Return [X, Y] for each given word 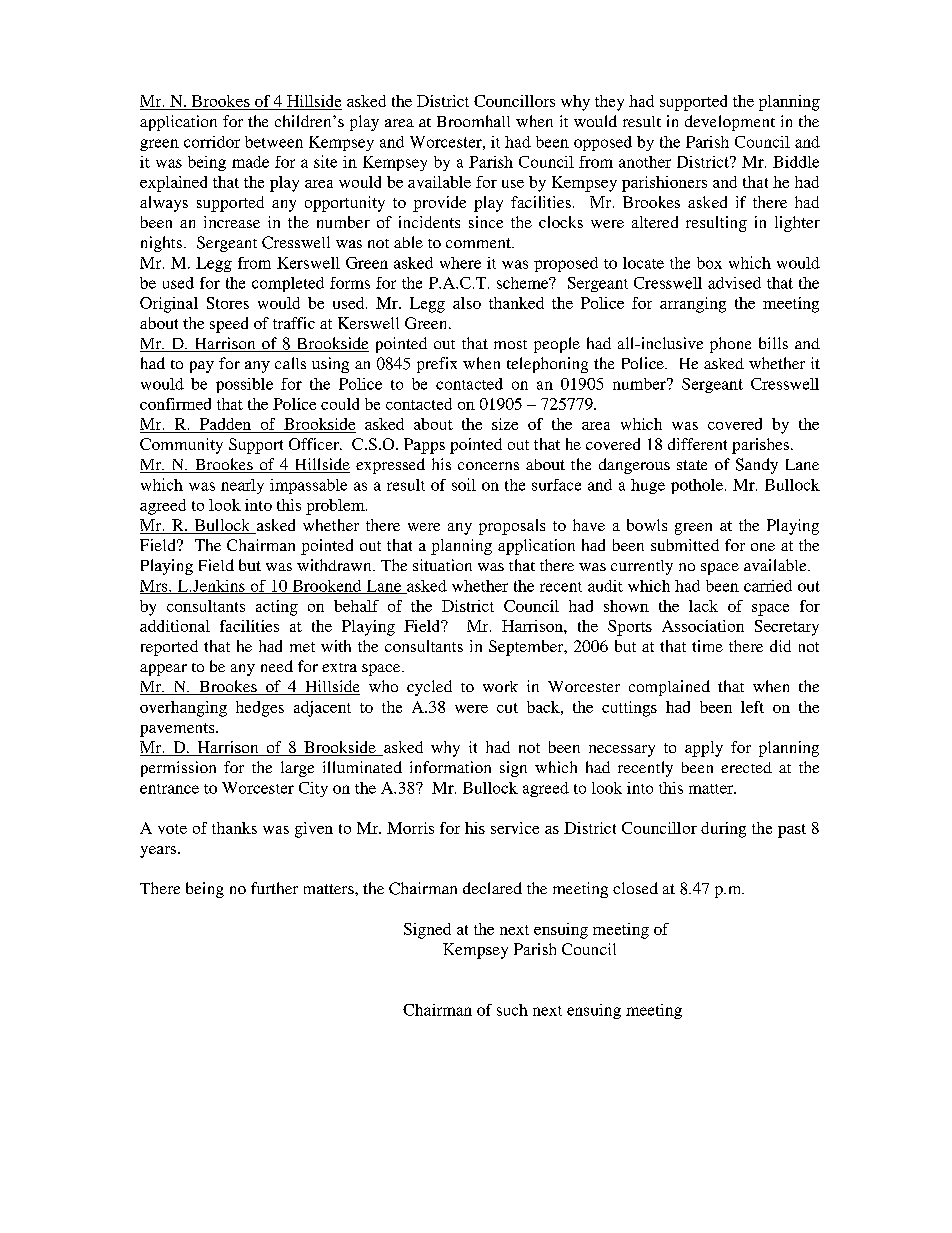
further [274, 888]
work [500, 686]
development [730, 123]
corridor [212, 142]
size [505, 424]
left [752, 707]
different [697, 444]
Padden [225, 424]
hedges [260, 709]
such [512, 1010]
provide [439, 204]
